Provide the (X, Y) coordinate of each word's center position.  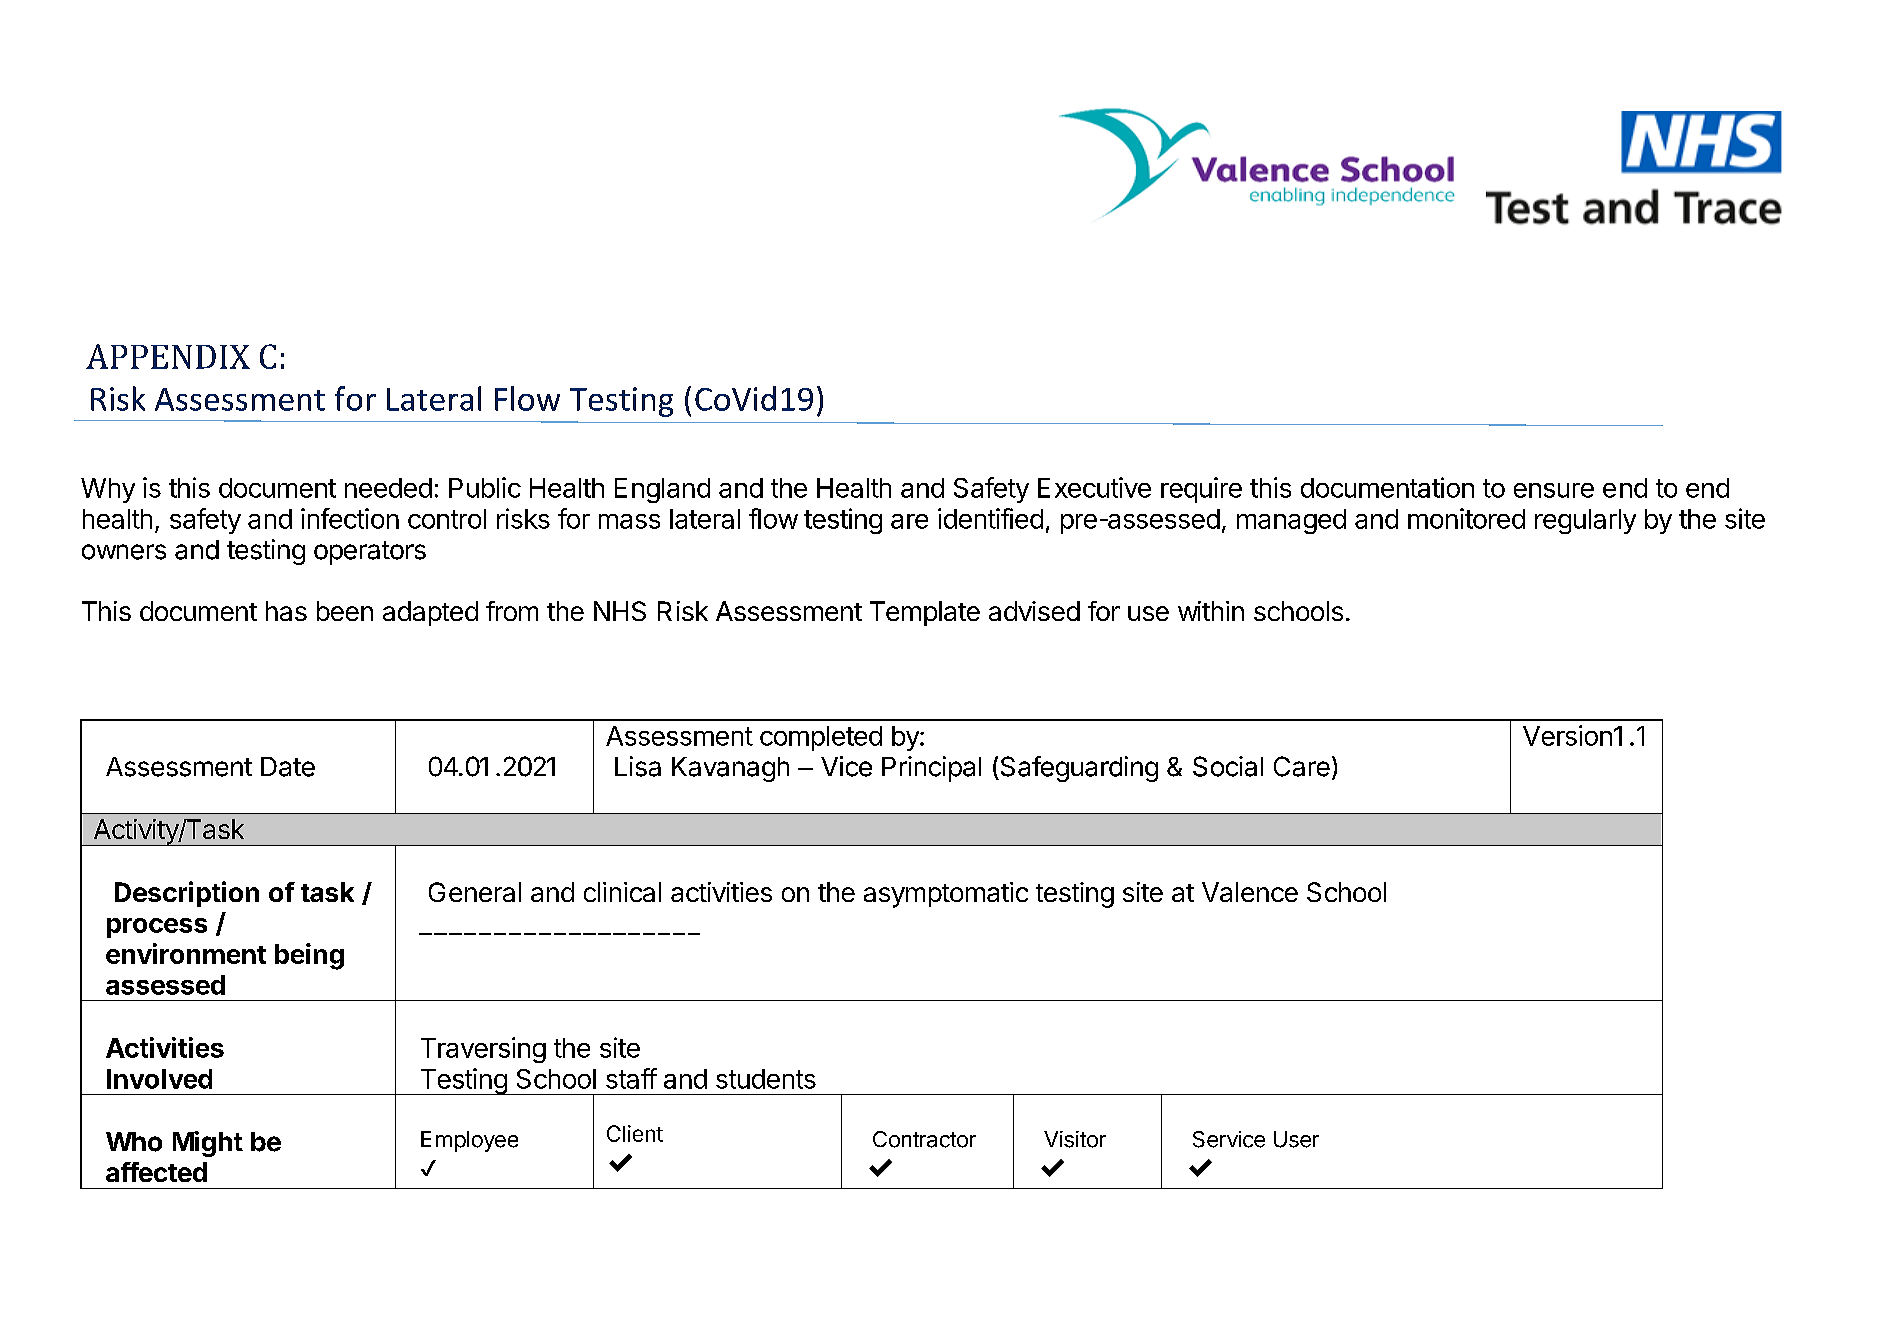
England (662, 490)
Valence (1250, 892)
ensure (1554, 490)
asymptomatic (946, 895)
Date (288, 767)
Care (1302, 766)
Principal (931, 769)
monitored (1466, 518)
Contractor (924, 1139)
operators (370, 553)
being (309, 956)
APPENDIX (168, 356)
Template (925, 613)
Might (208, 1144)
